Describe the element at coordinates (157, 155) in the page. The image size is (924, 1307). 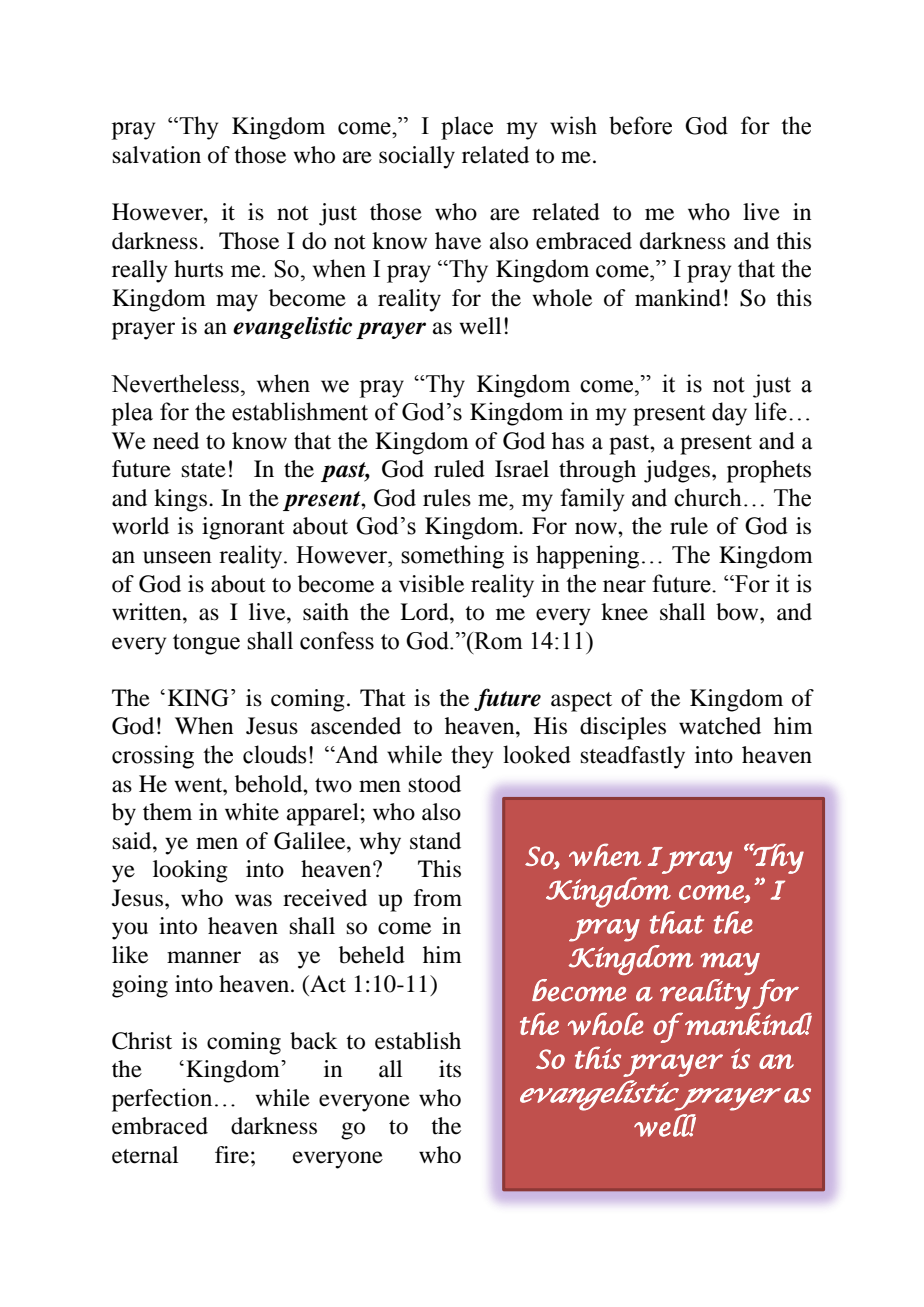
I see `salvation` at that location.
